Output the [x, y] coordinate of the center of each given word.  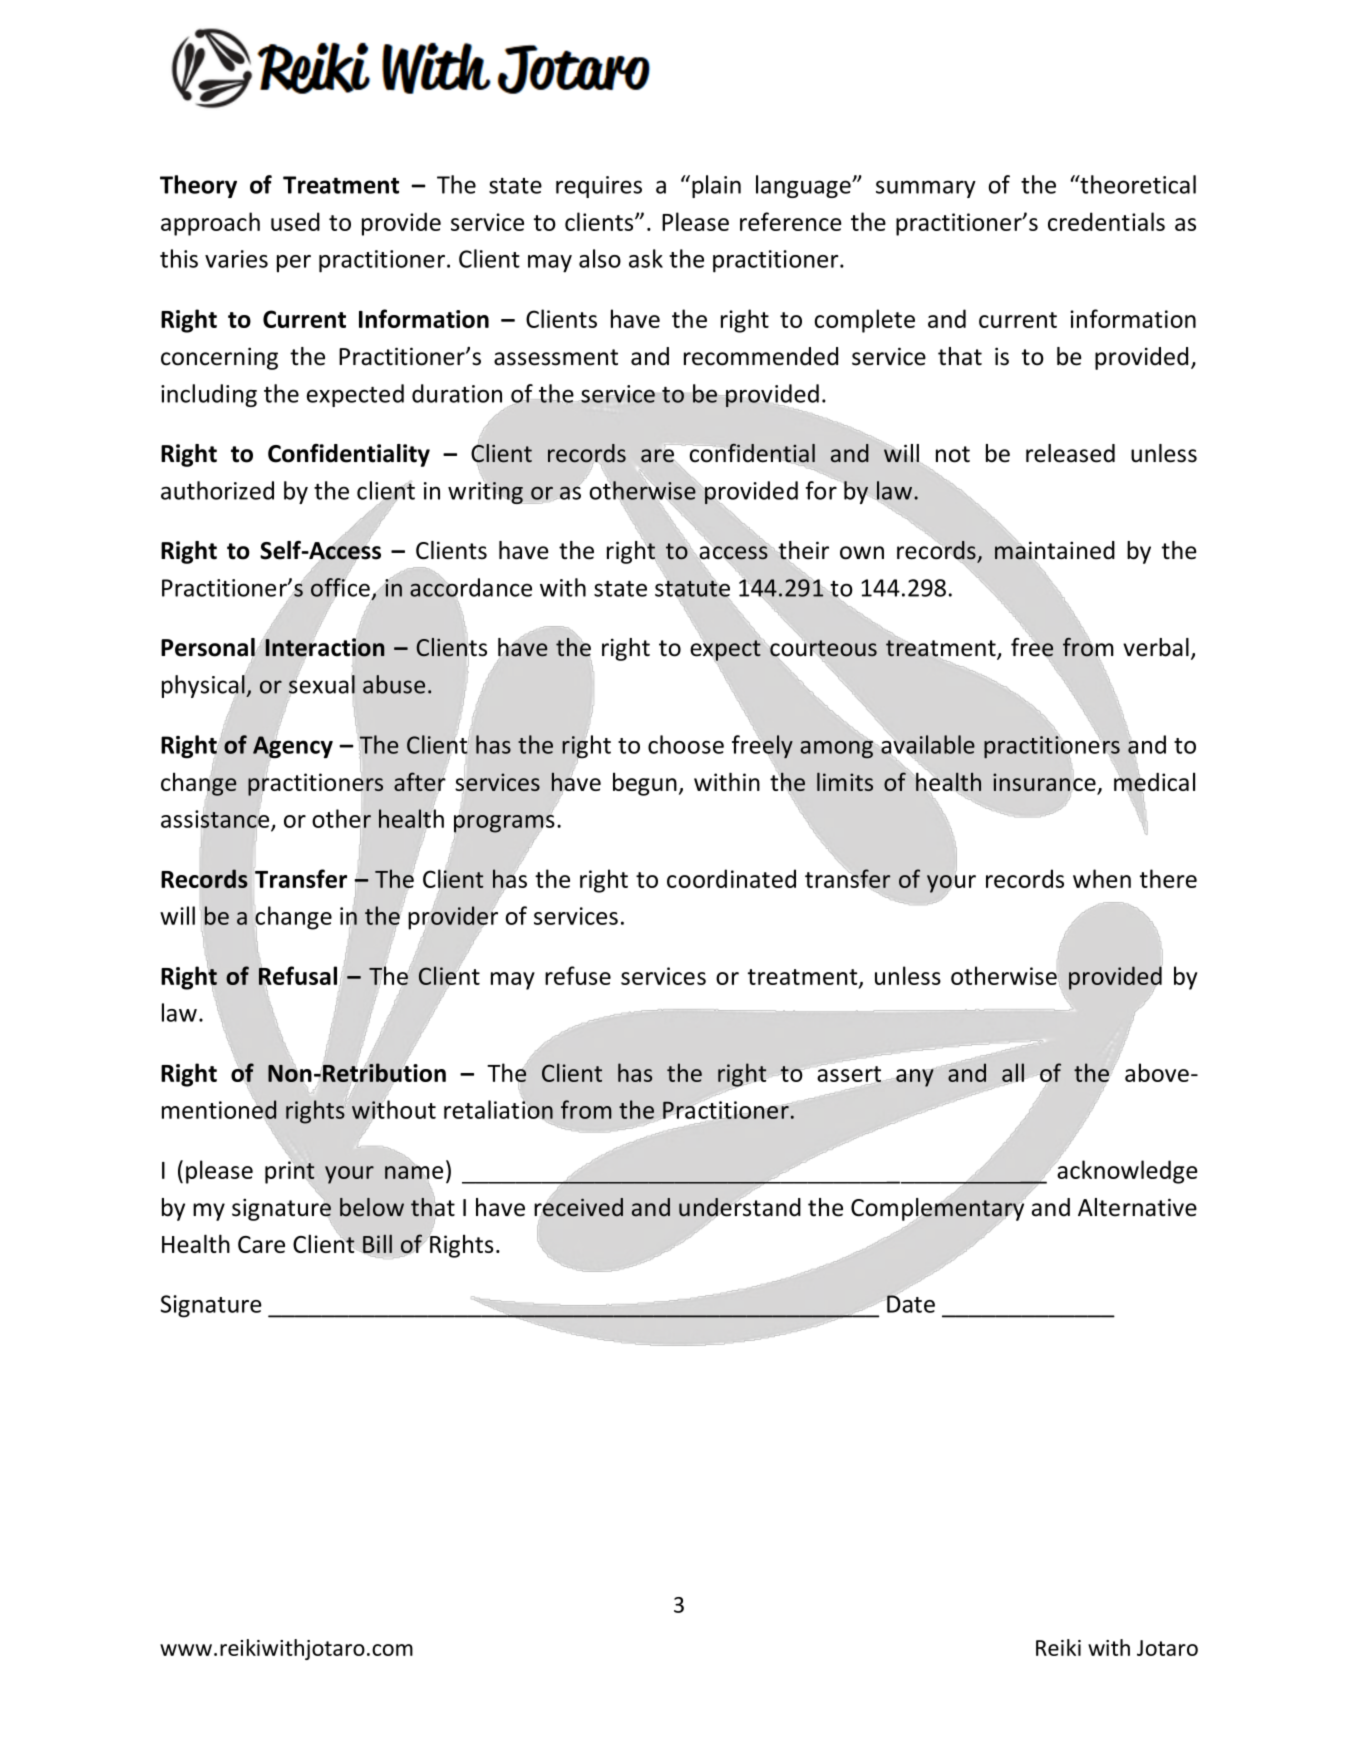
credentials [1106, 221]
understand [740, 1207]
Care [261, 1244]
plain [716, 186]
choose [686, 744]
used [295, 221]
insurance [1044, 782]
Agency [293, 747]
